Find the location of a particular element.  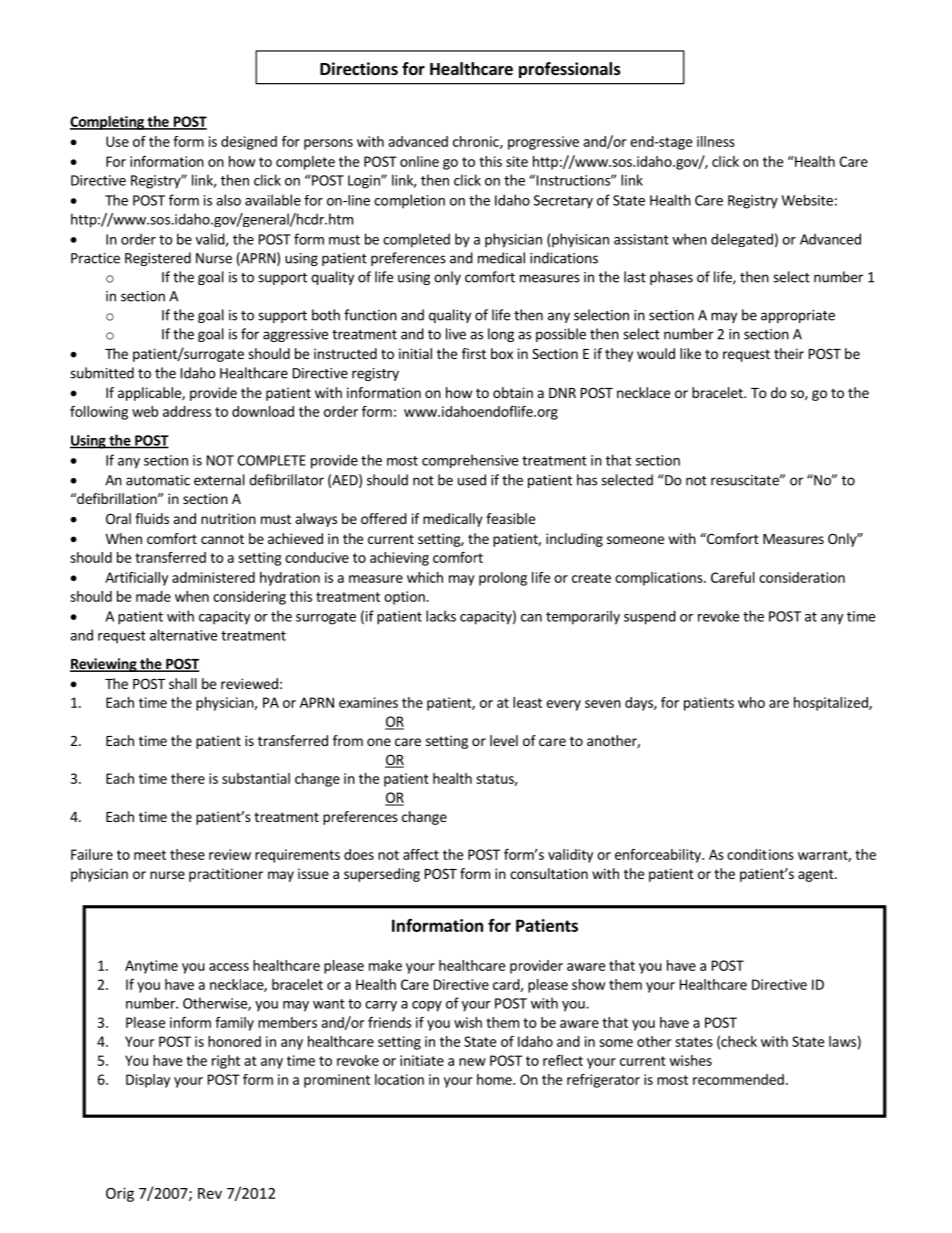

illness is located at coordinates (716, 141).
